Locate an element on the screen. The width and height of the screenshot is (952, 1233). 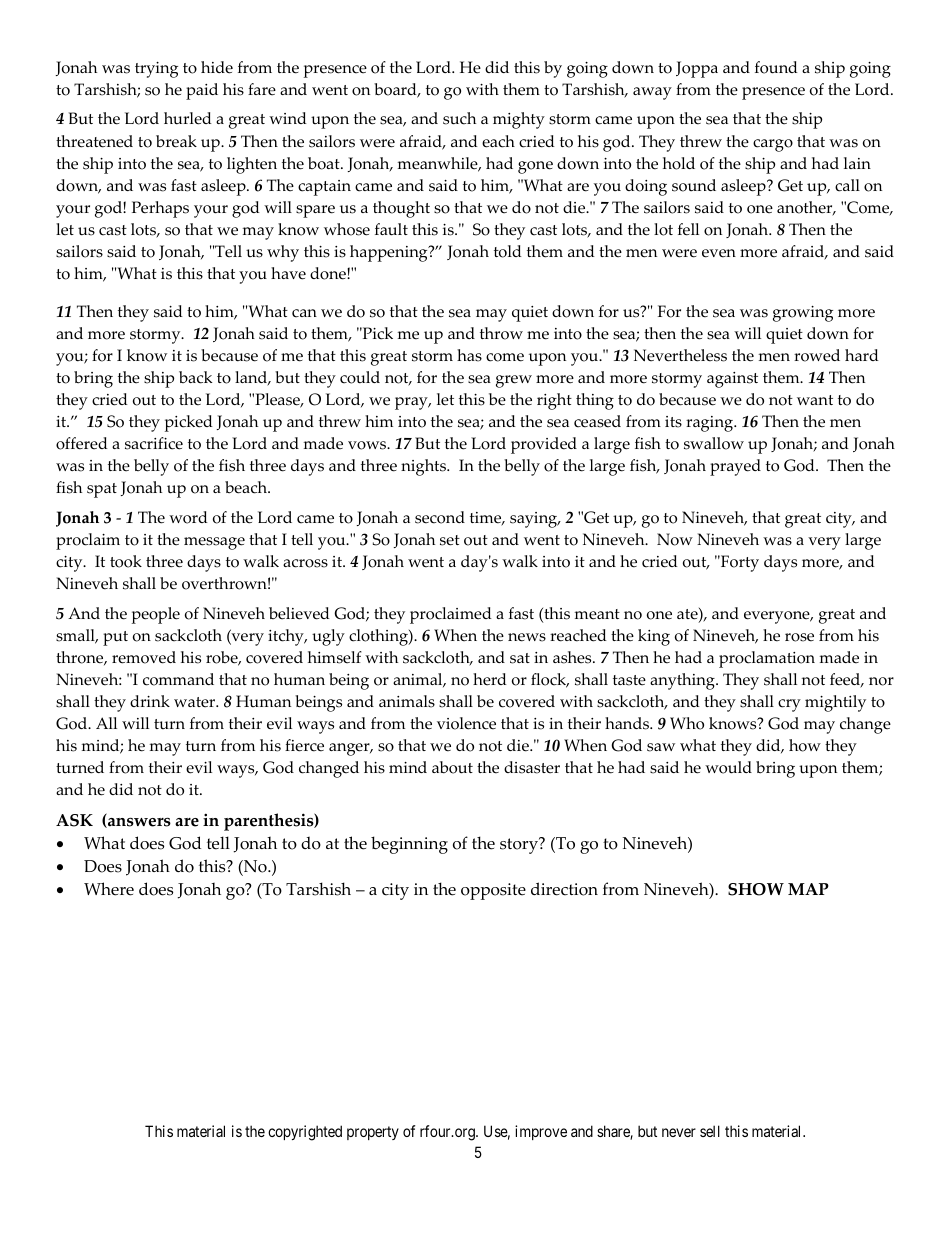
paid is located at coordinates (202, 91).
